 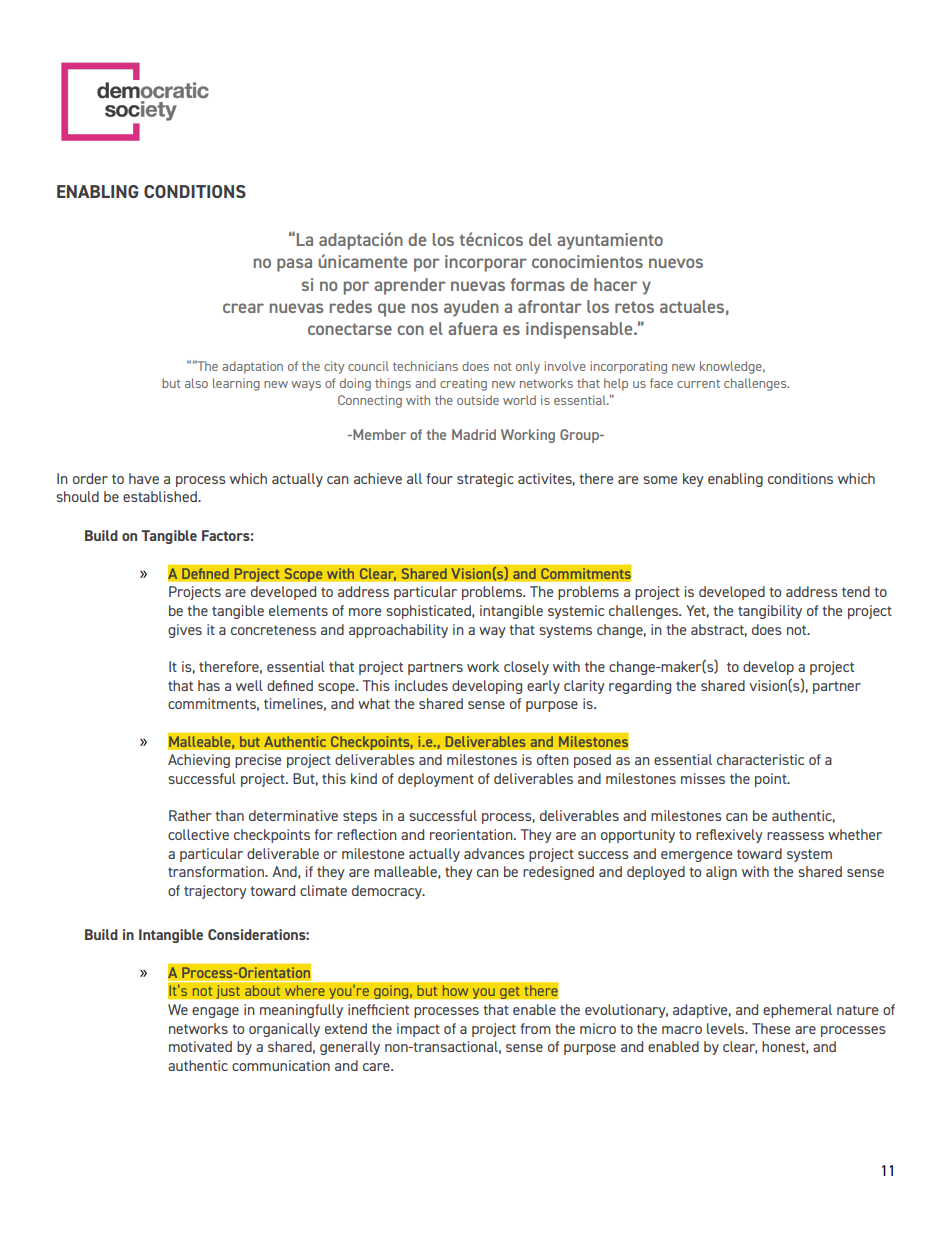 What do you see at coordinates (676, 263) in the screenshot?
I see `nuevos` at bounding box center [676, 263].
